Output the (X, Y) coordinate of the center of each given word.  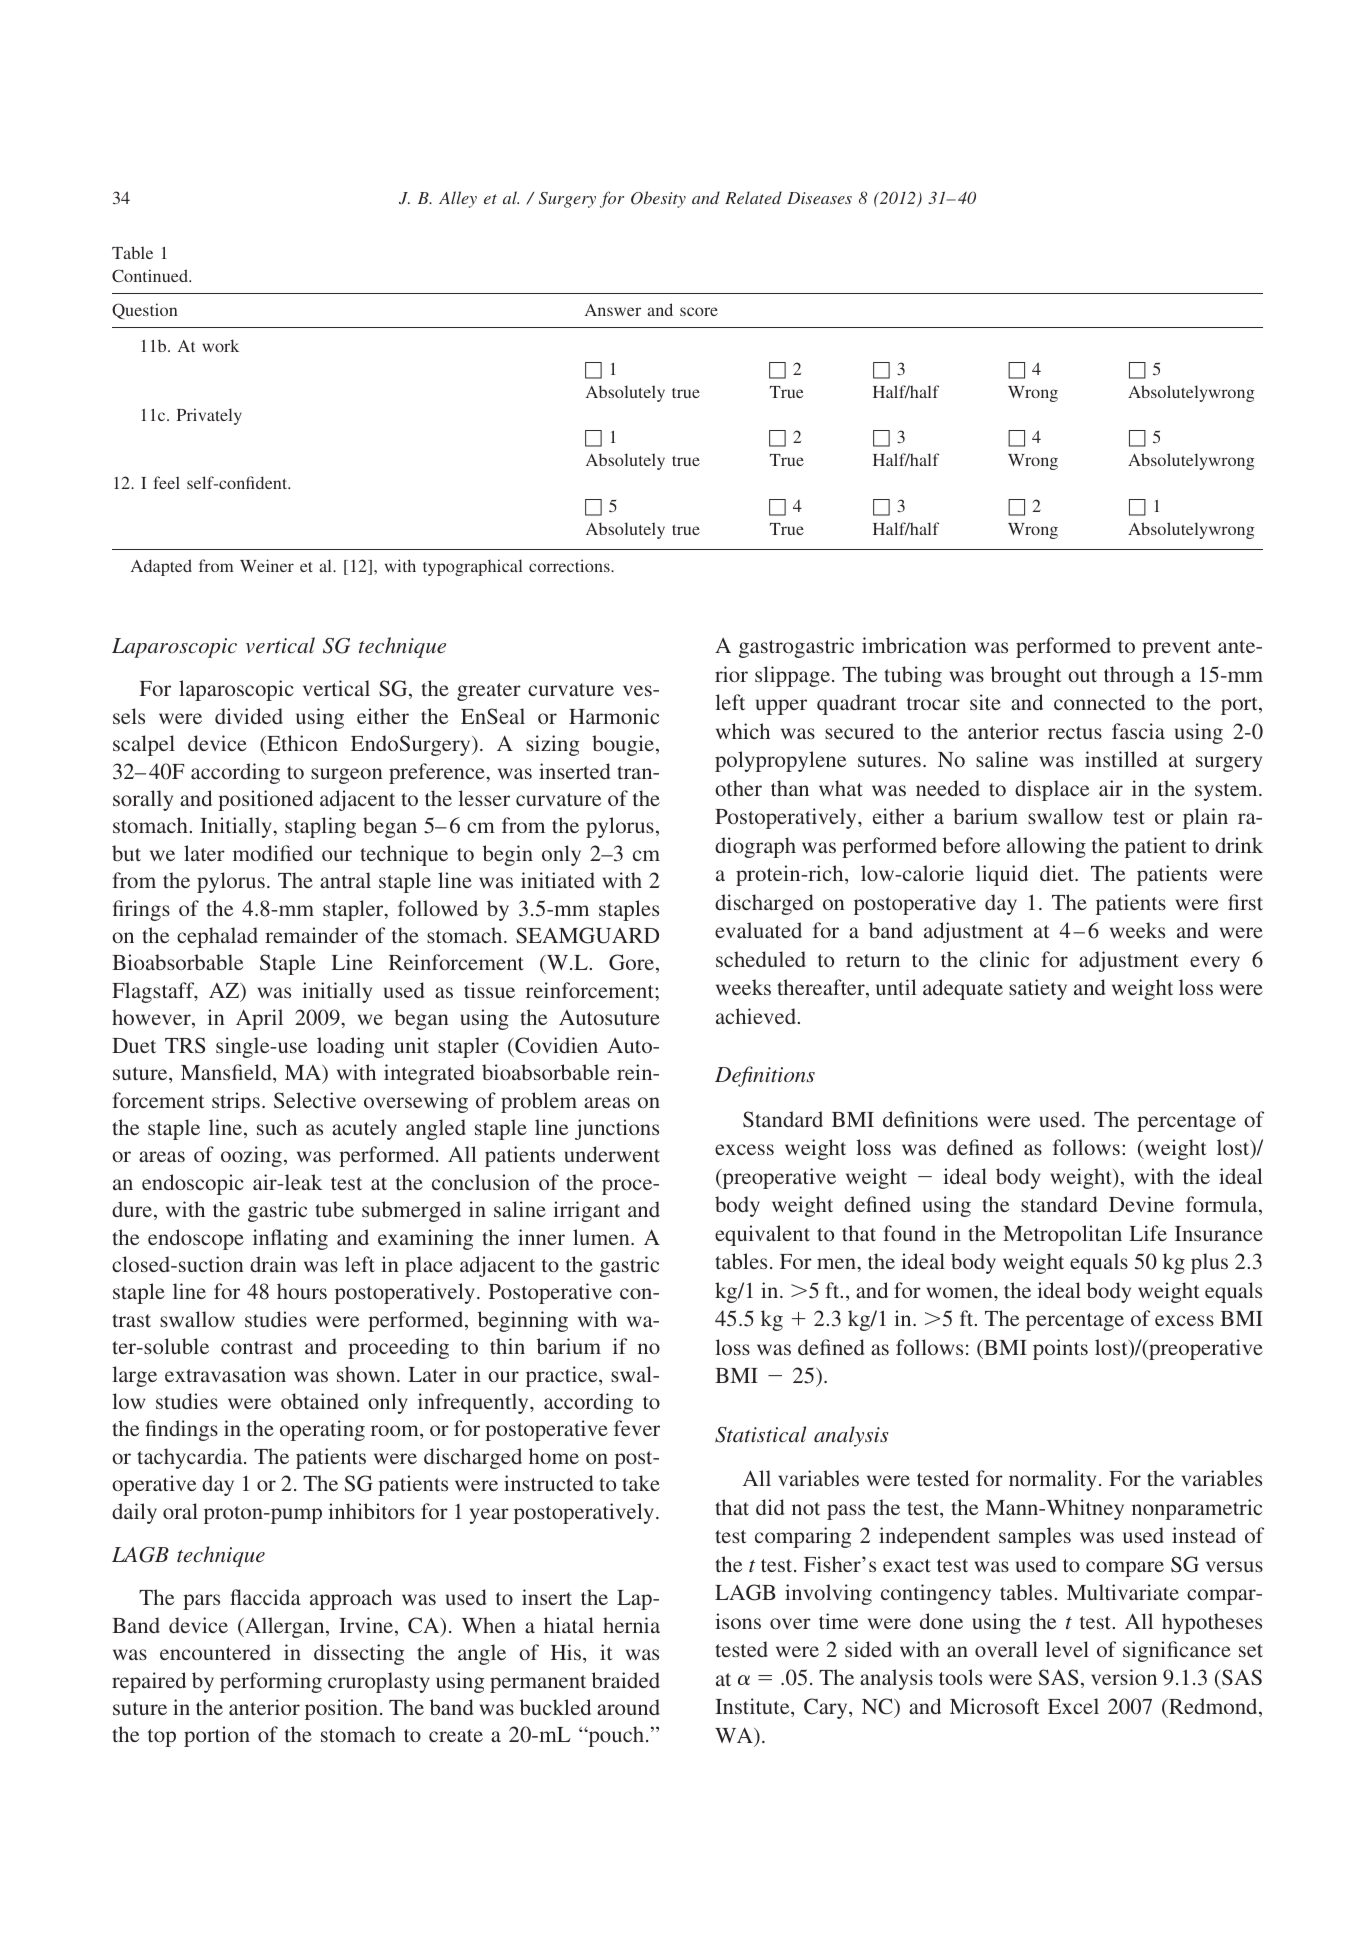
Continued (151, 275)
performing (271, 1682)
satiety (1038, 989)
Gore (633, 963)
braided (626, 1680)
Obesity (658, 199)
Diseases (819, 198)
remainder (311, 935)
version (1124, 1677)
